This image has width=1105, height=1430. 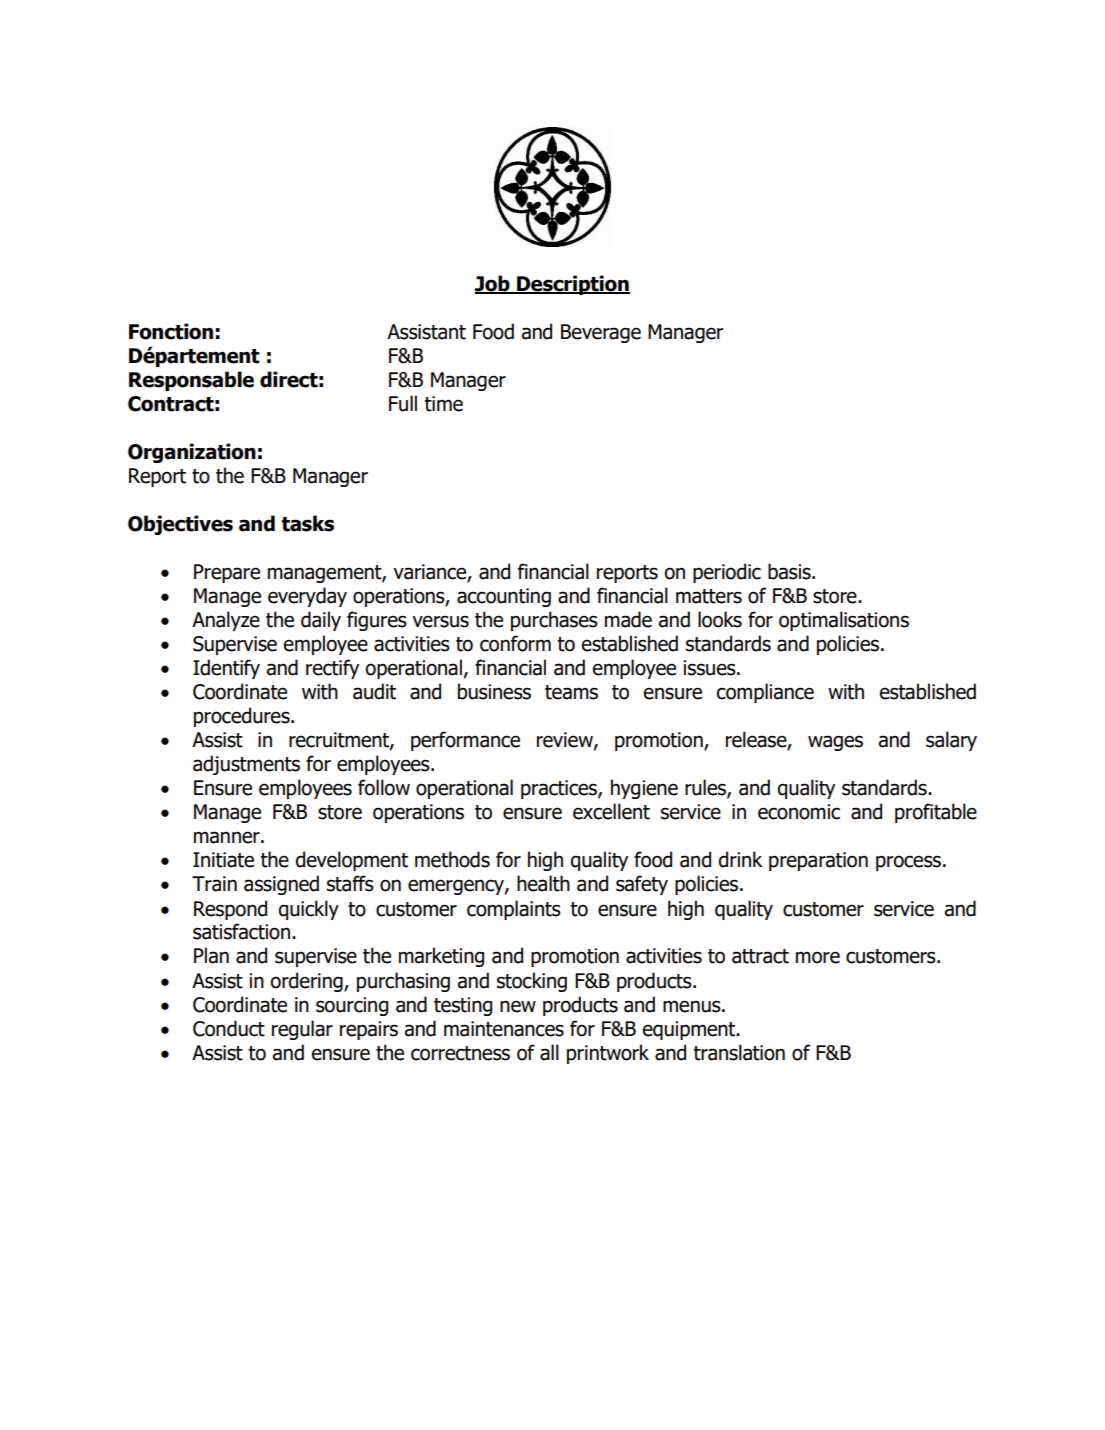 I want to click on Responsable, so click(x=191, y=381).
